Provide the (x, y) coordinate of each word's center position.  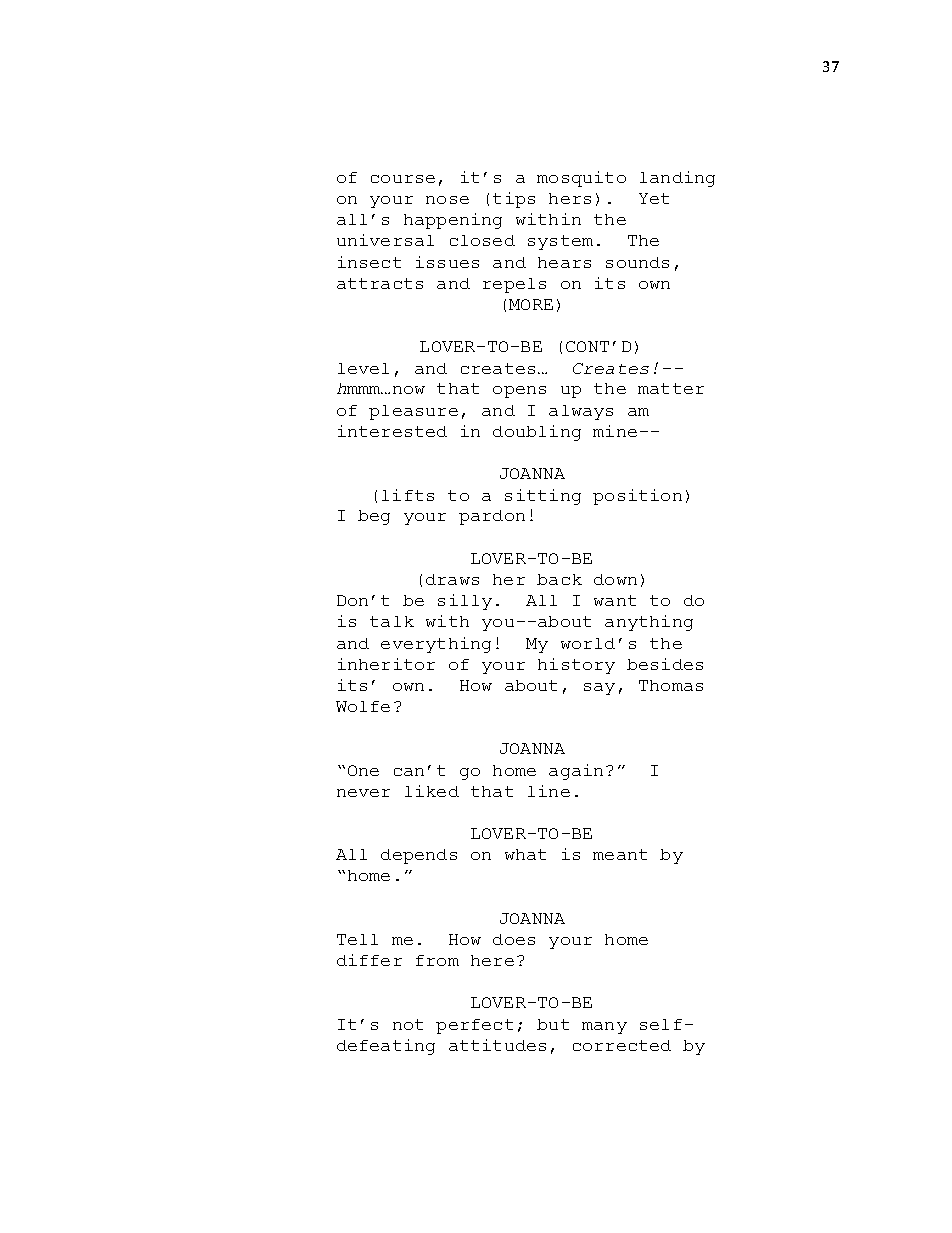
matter (671, 388)
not (408, 1024)
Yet (654, 198)
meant (620, 854)
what (525, 854)
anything (649, 623)
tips (514, 200)
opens (519, 392)
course (403, 179)
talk (392, 621)
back (559, 579)
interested (392, 431)
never (363, 793)
